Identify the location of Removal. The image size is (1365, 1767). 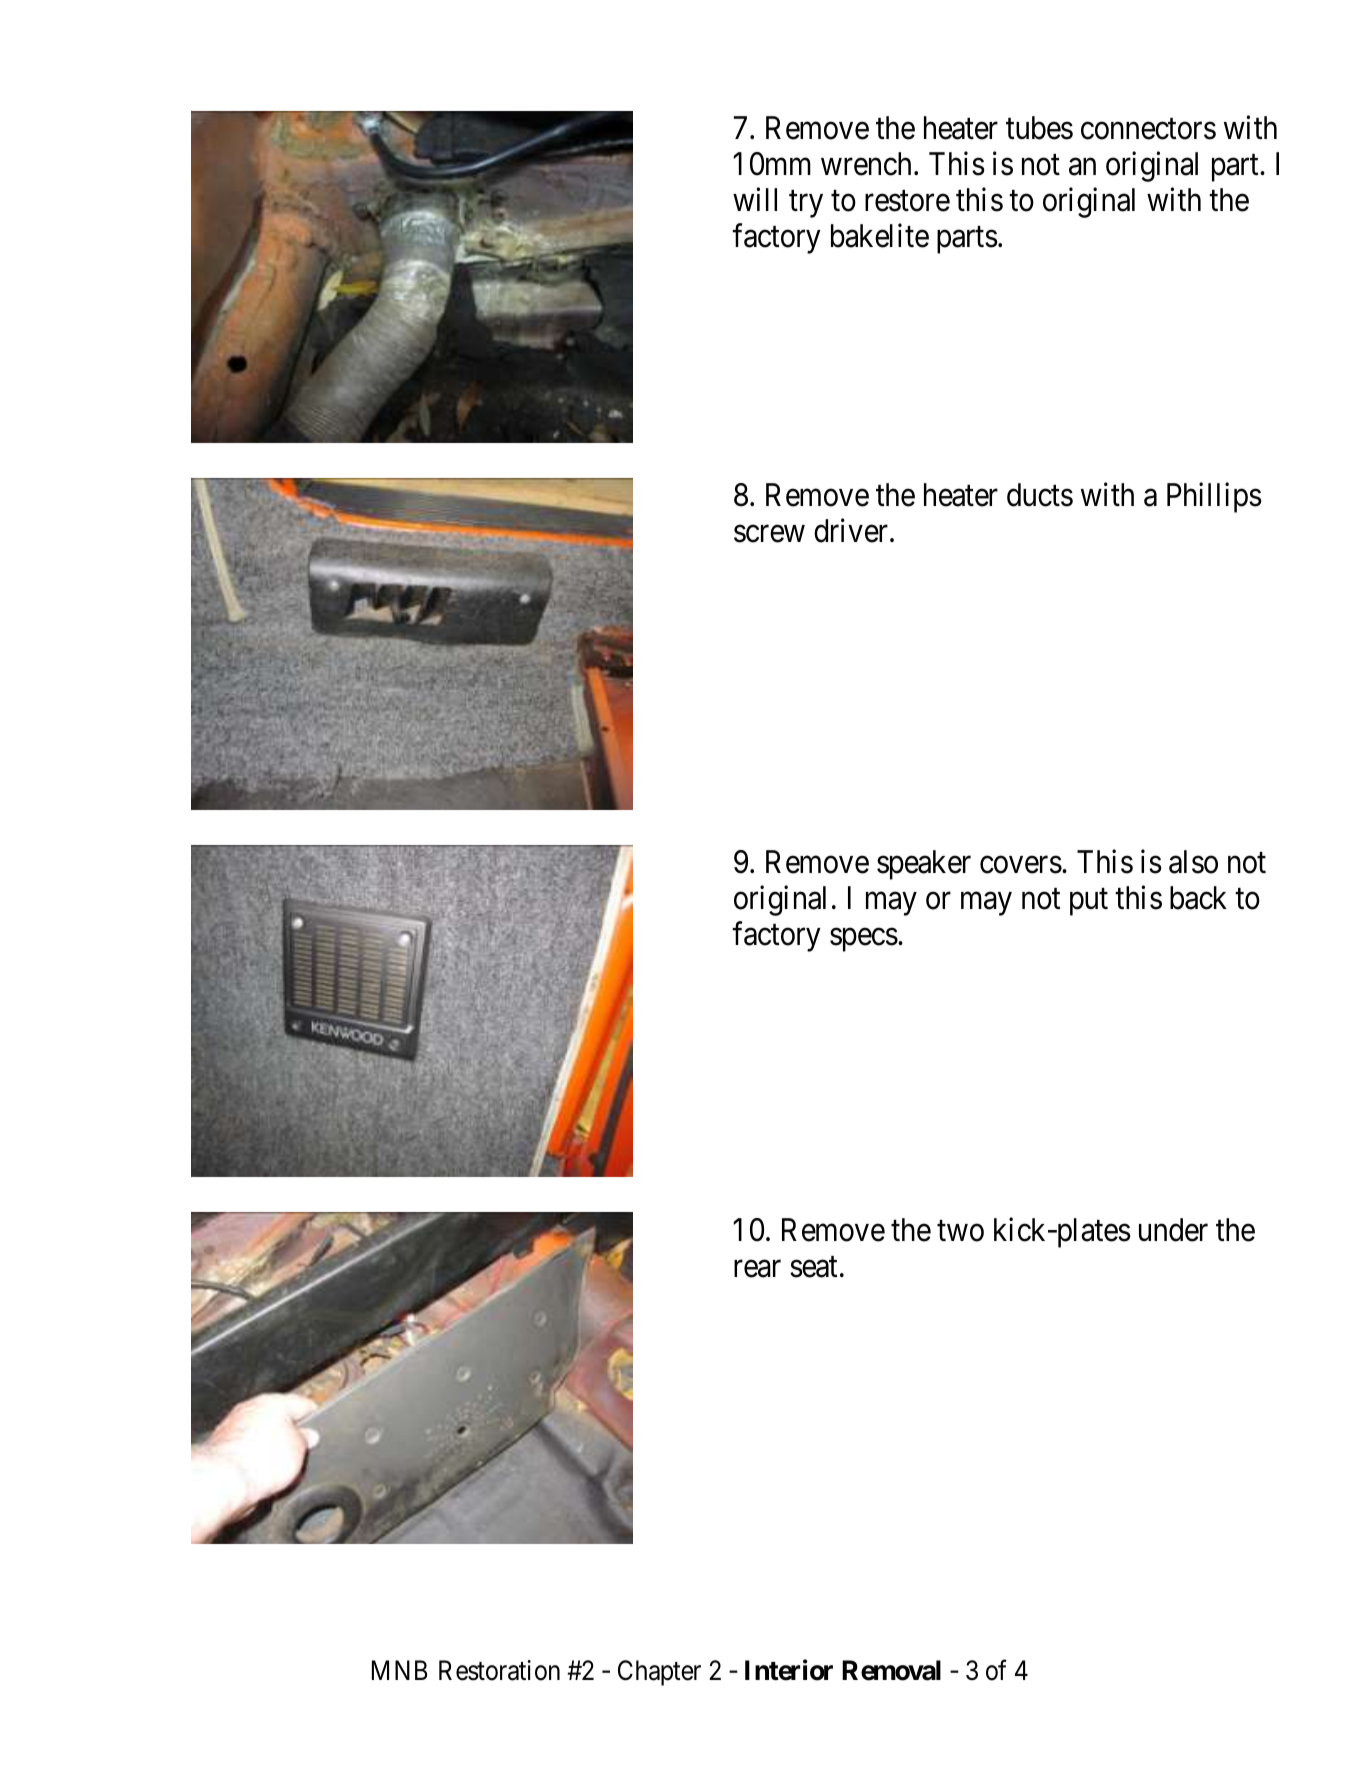
(891, 1670).
